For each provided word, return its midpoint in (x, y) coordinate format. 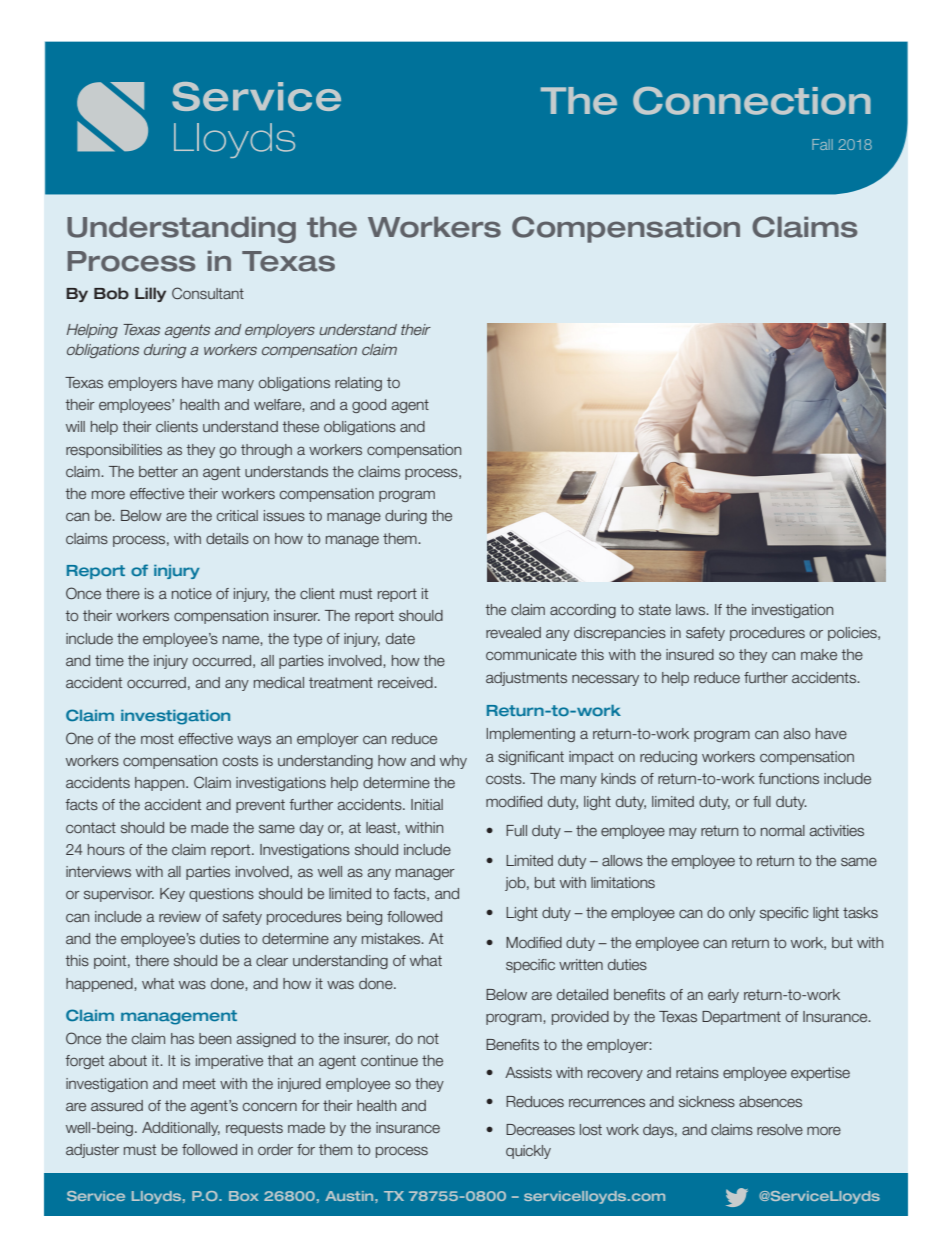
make (819, 654)
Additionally (181, 1129)
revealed (513, 632)
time (109, 660)
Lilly (150, 294)
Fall (822, 144)
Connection (752, 100)
